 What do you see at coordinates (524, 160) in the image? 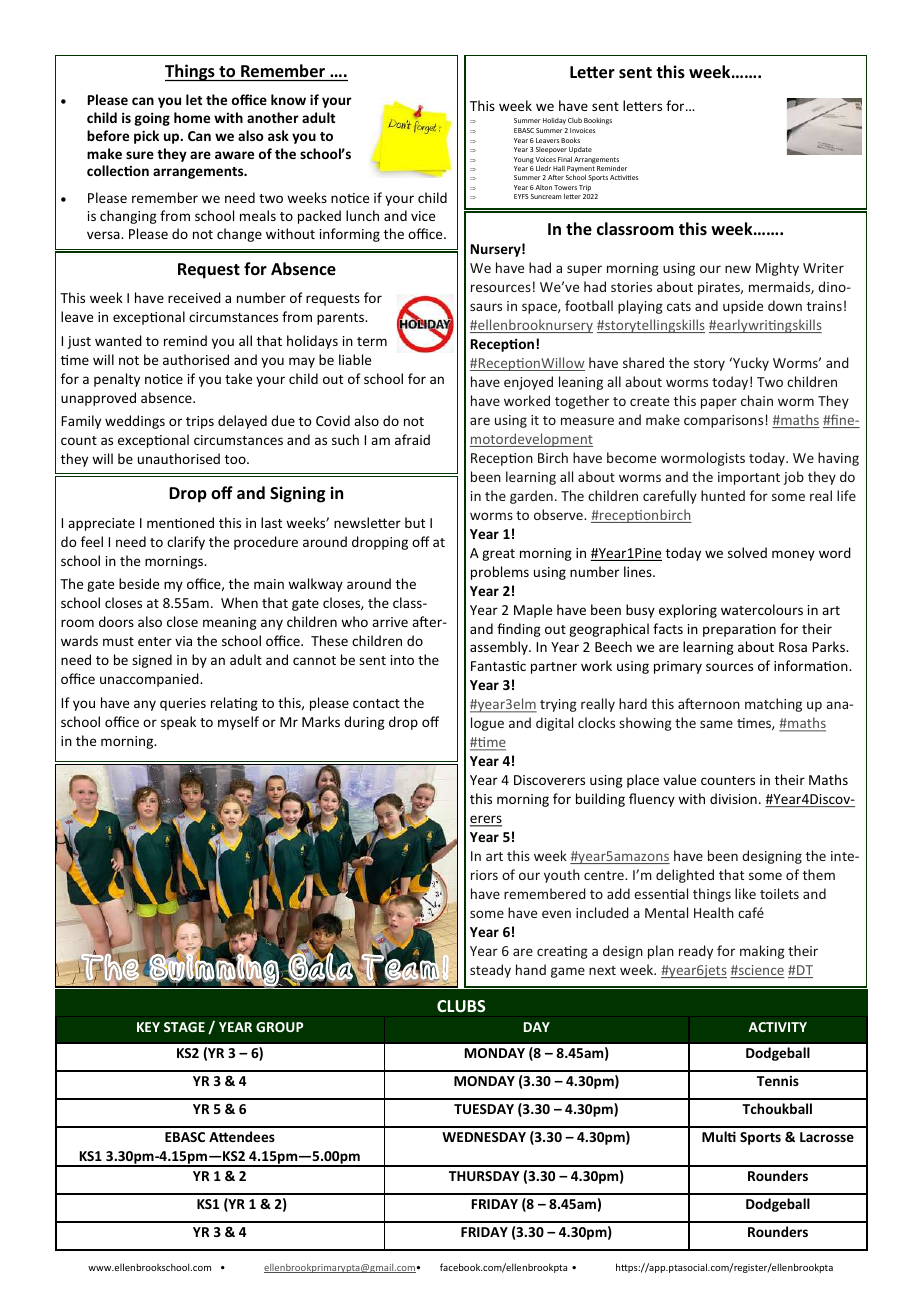
I see `Young` at bounding box center [524, 160].
